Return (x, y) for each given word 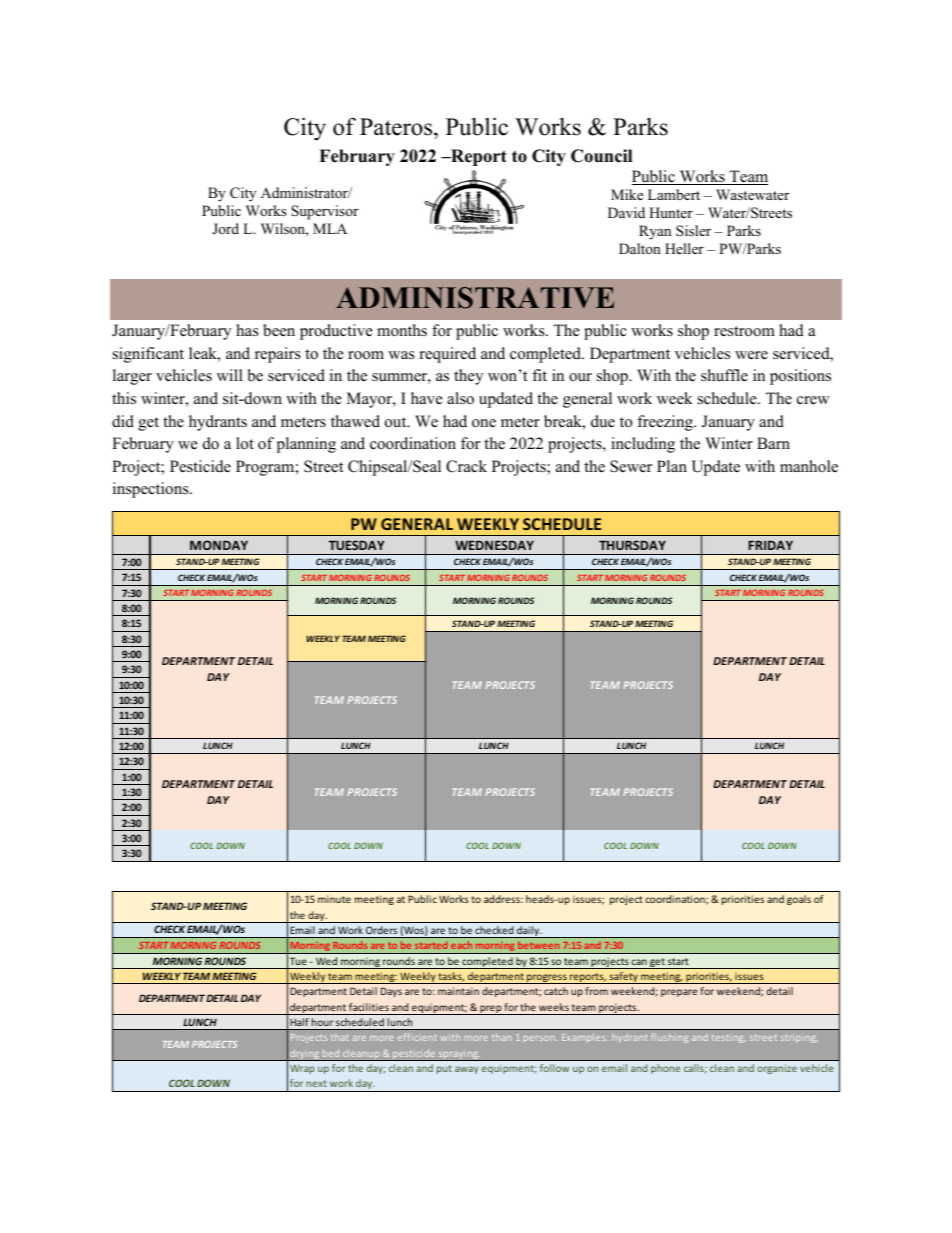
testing (729, 1038)
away (467, 1070)
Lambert (674, 194)
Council (601, 156)
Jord (225, 228)
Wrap (302, 1069)
